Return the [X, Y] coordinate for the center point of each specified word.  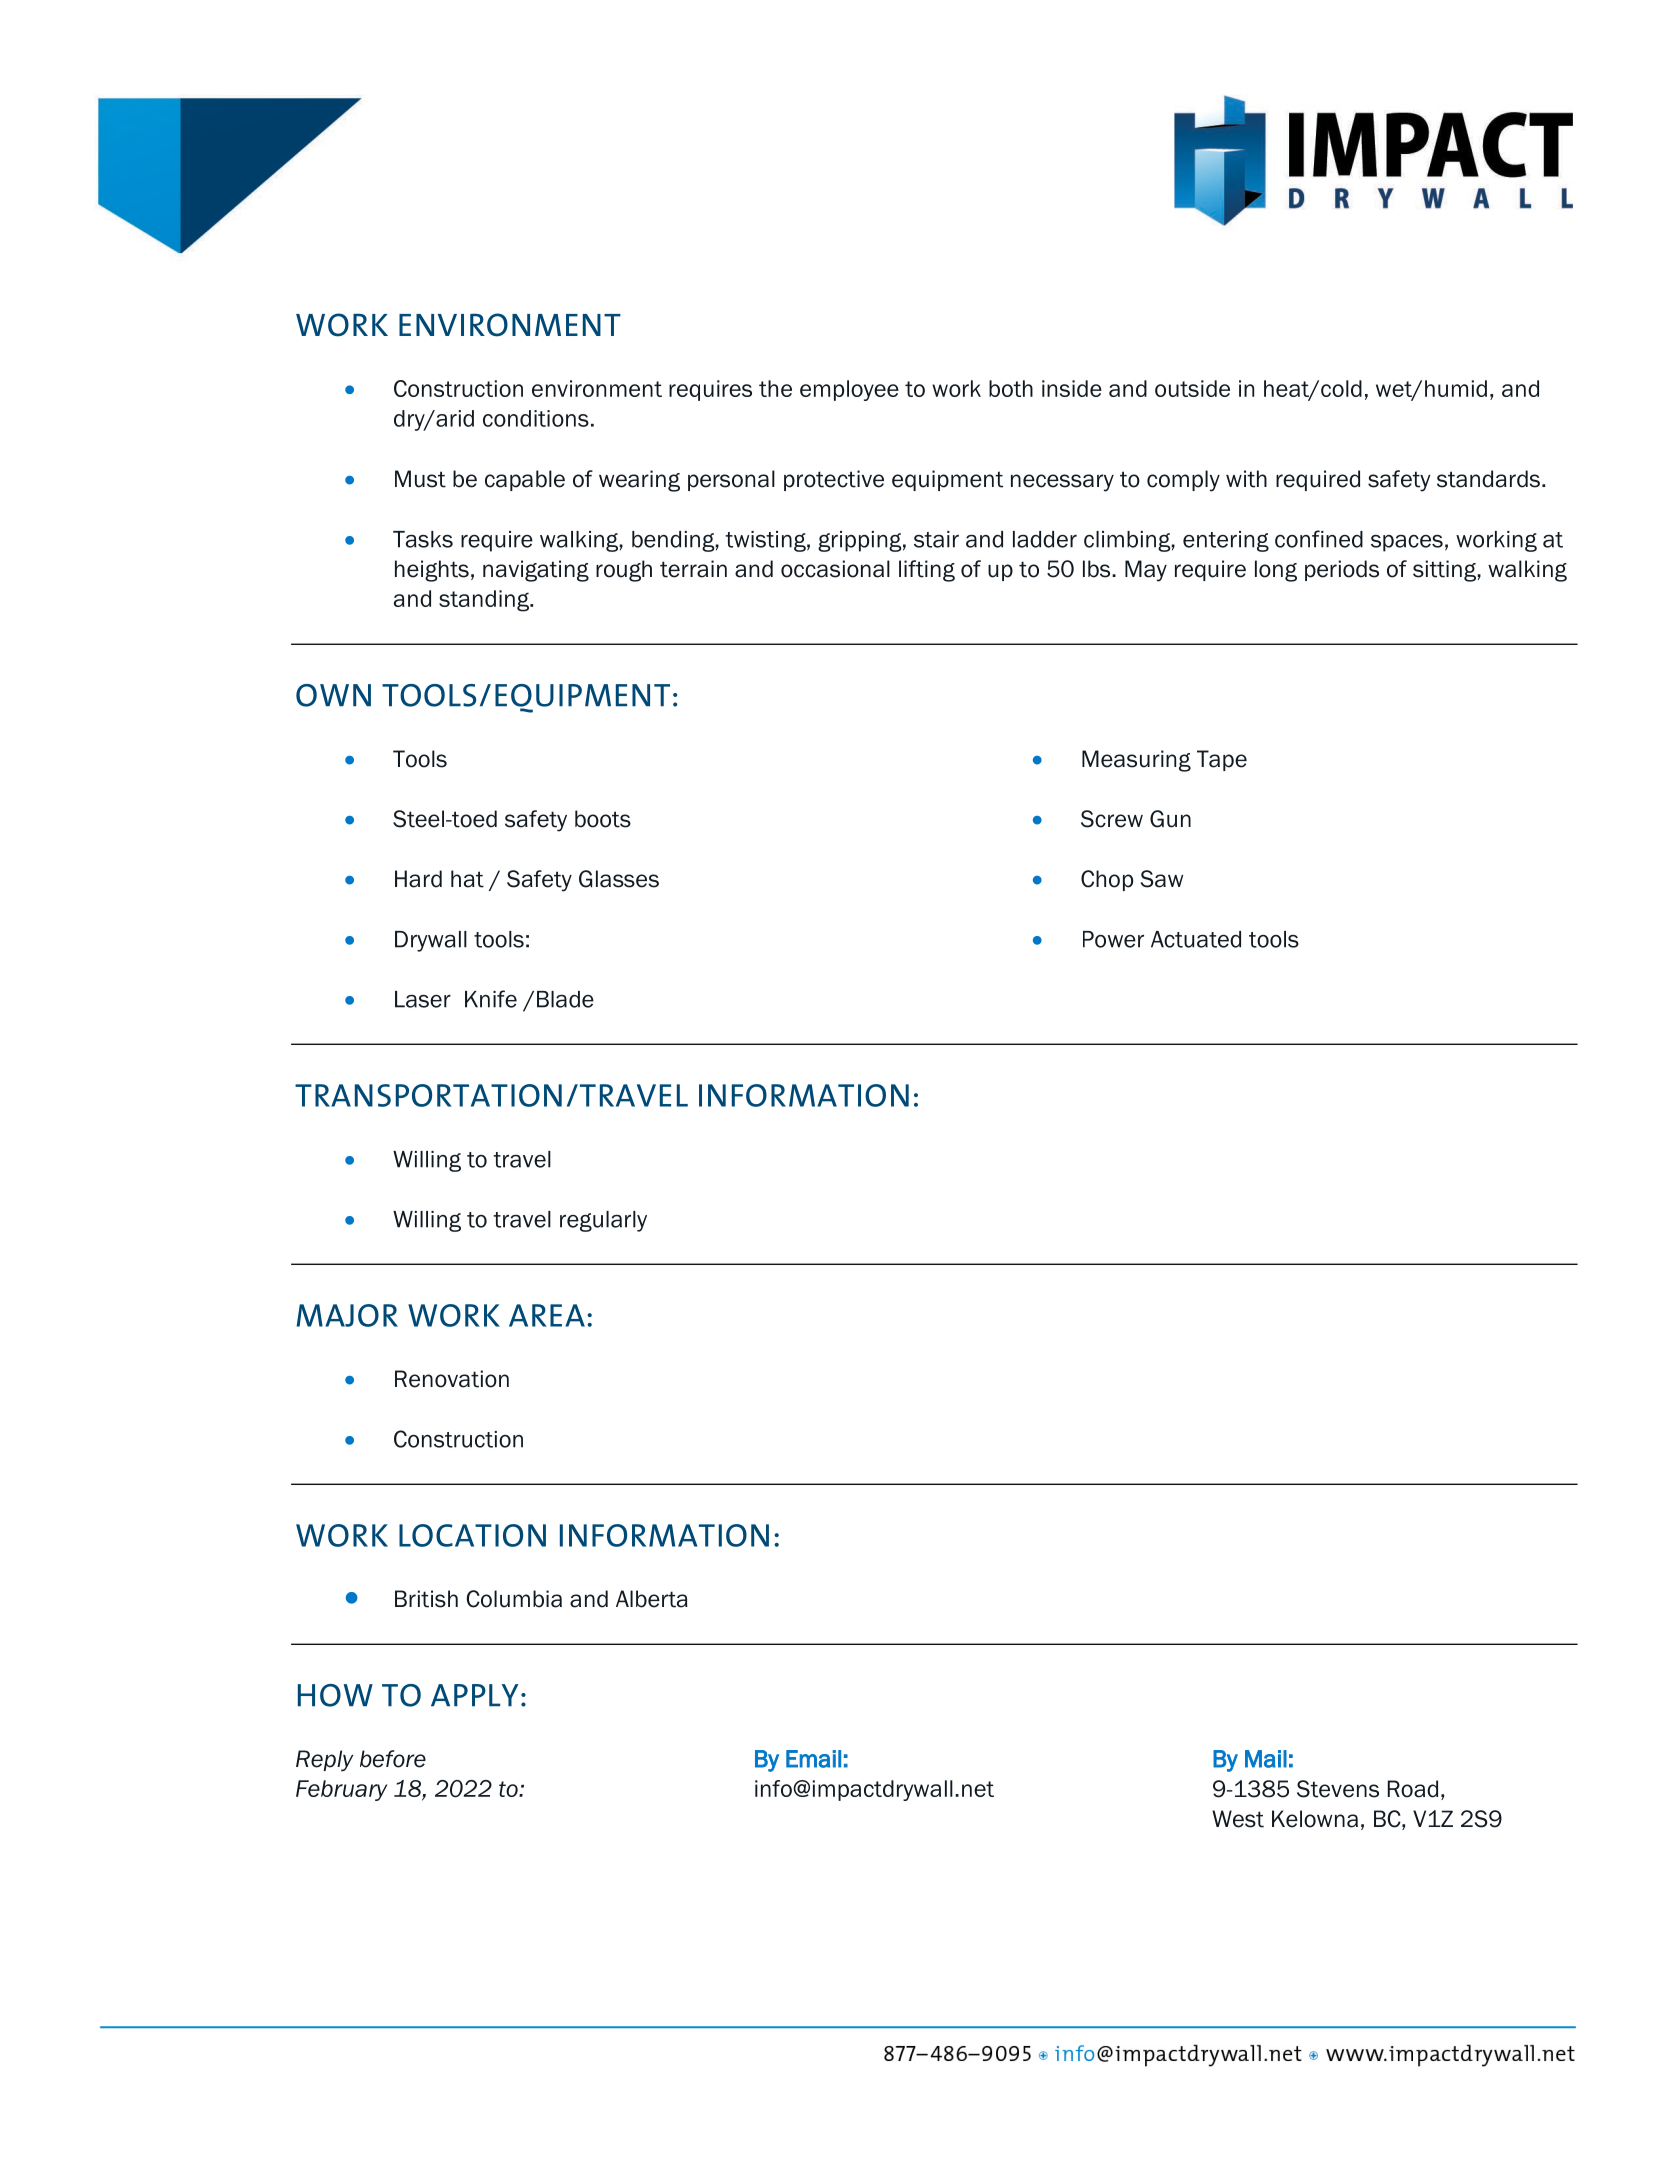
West [1238, 1819]
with [1246, 479]
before [393, 1759]
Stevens [1338, 1789]
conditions [536, 418]
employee [849, 390]
